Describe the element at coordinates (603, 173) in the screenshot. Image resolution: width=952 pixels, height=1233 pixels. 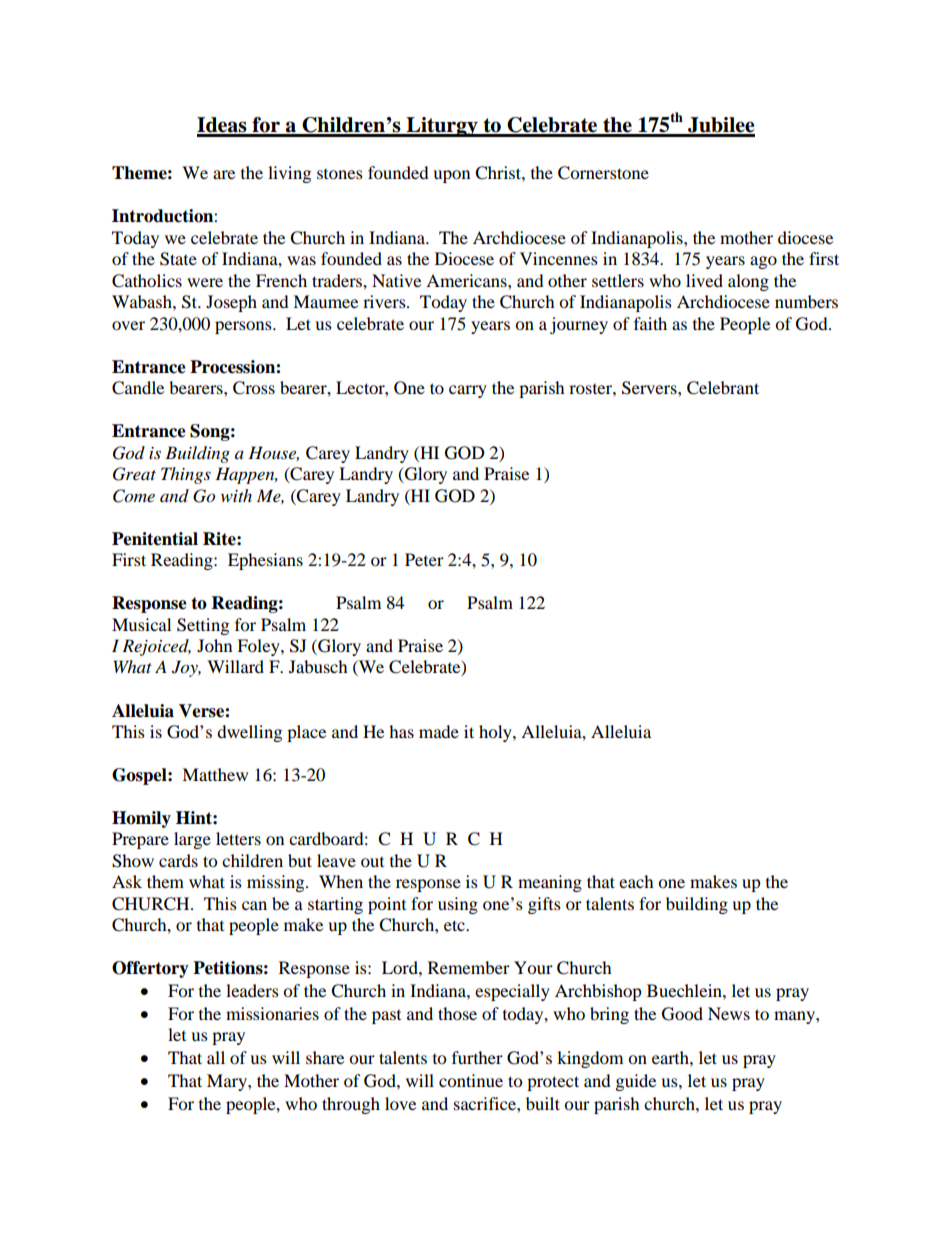
I see `Cornerstone` at that location.
